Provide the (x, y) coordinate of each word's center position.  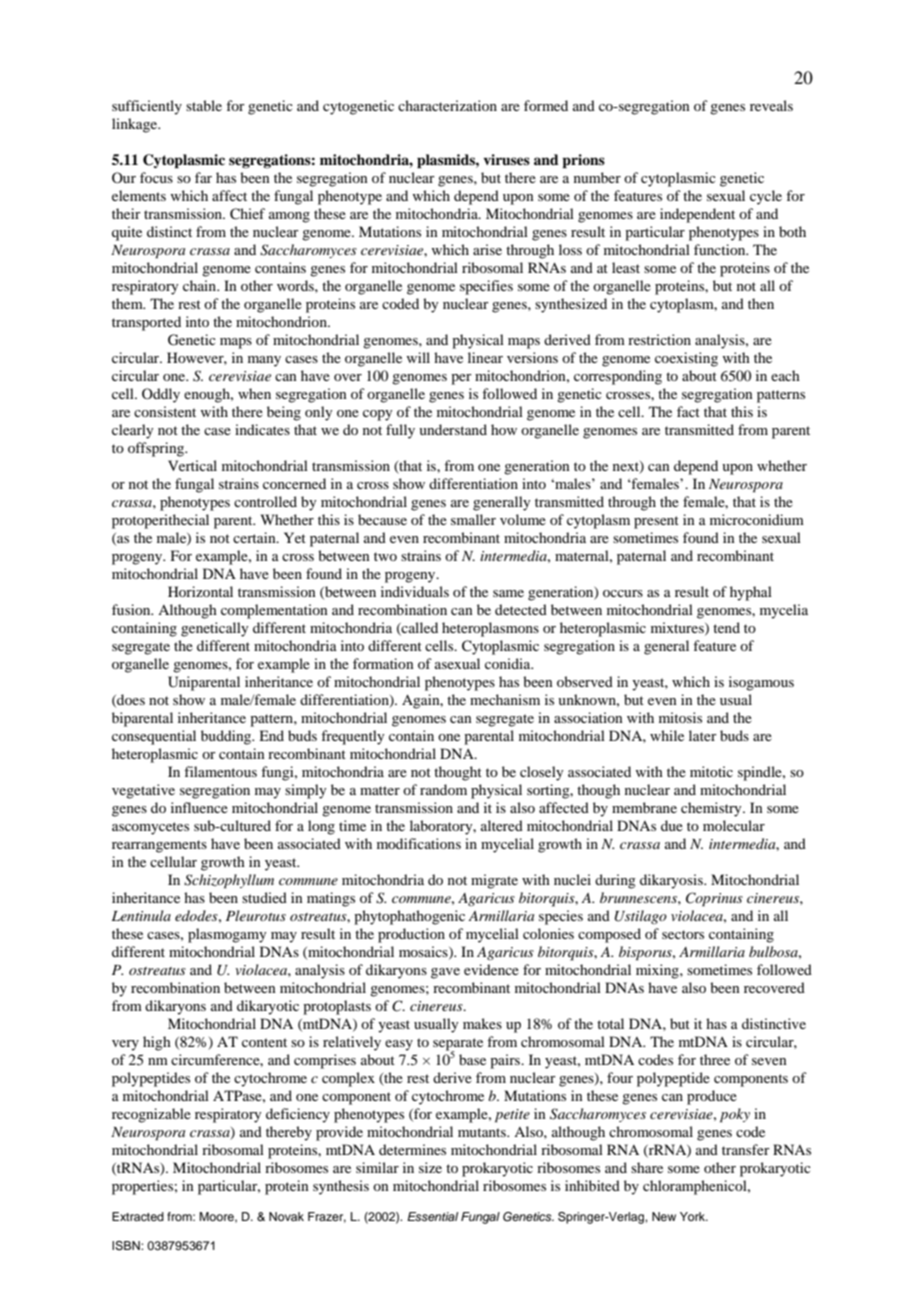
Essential (432, 1216)
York (694, 1216)
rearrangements (159, 846)
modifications (419, 843)
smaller (473, 519)
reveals (771, 105)
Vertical (192, 465)
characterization (447, 105)
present (656, 522)
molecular (734, 825)
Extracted (138, 1216)
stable (204, 105)
